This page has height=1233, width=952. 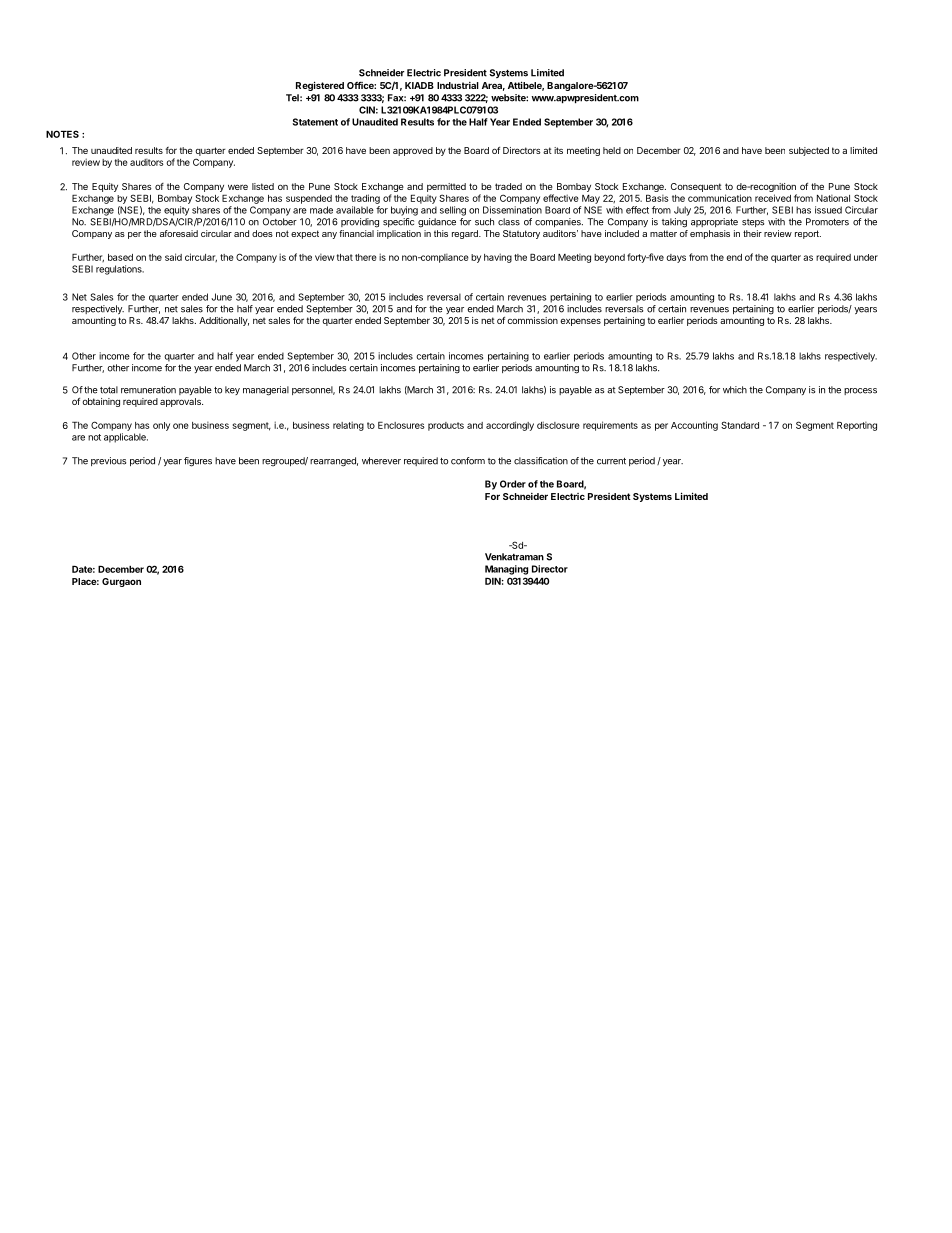 I want to click on commission, so click(x=532, y=320).
